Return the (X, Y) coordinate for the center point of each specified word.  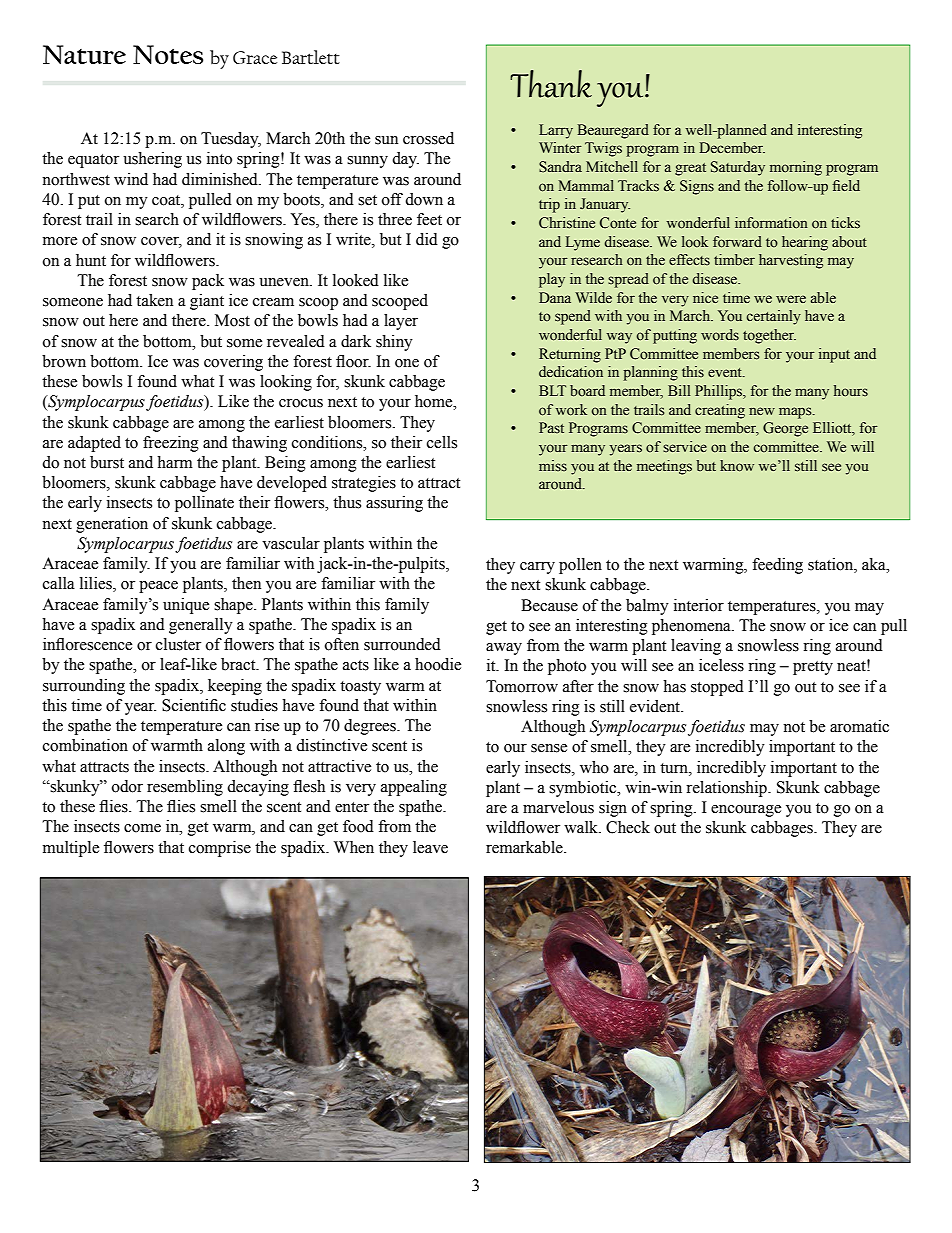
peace (158, 587)
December (732, 148)
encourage (746, 811)
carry (537, 568)
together (769, 336)
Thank (551, 84)
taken (154, 300)
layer (401, 322)
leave (430, 847)
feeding (777, 566)
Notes (168, 54)
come (142, 828)
